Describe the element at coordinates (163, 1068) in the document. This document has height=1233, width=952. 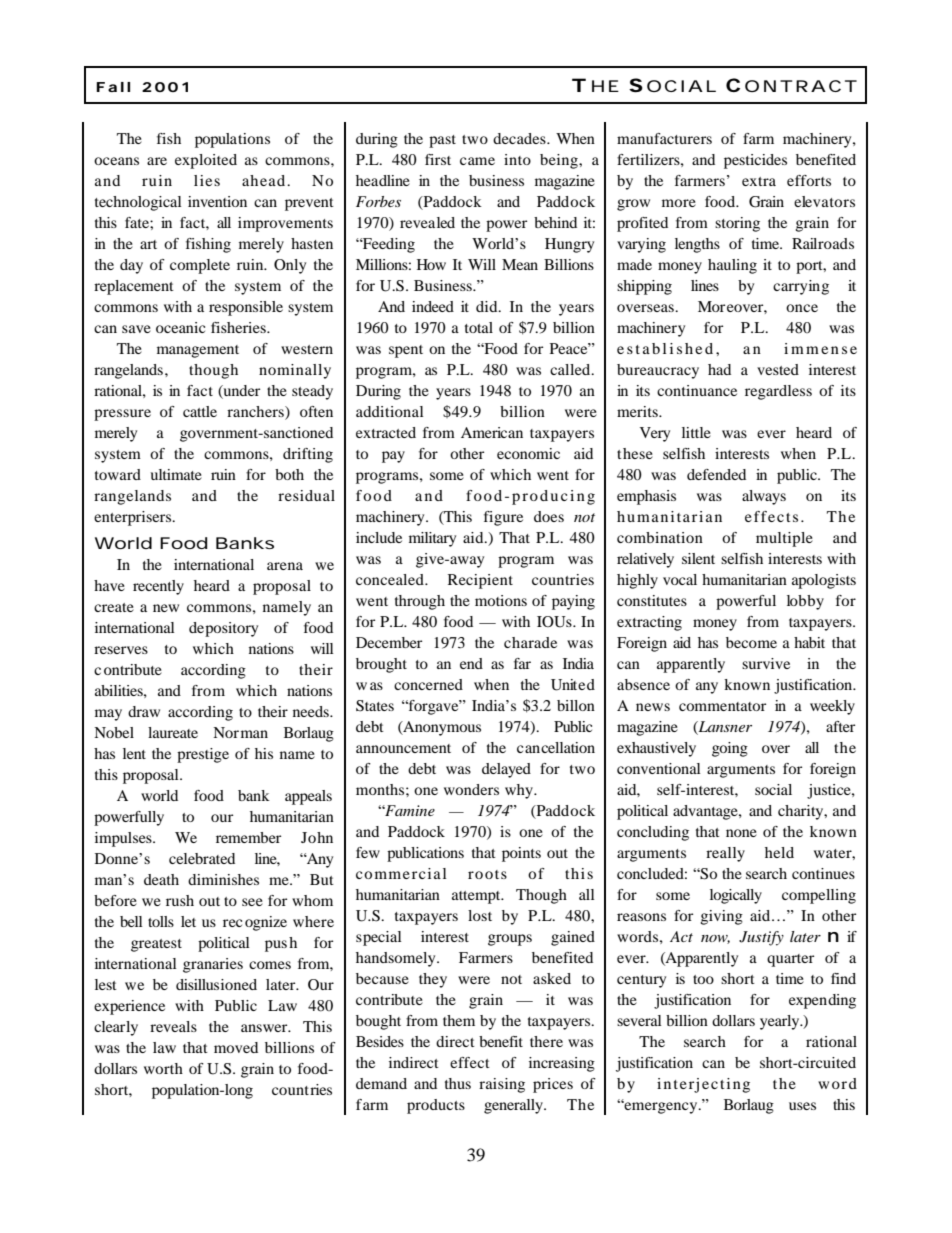
I see `worth` at that location.
